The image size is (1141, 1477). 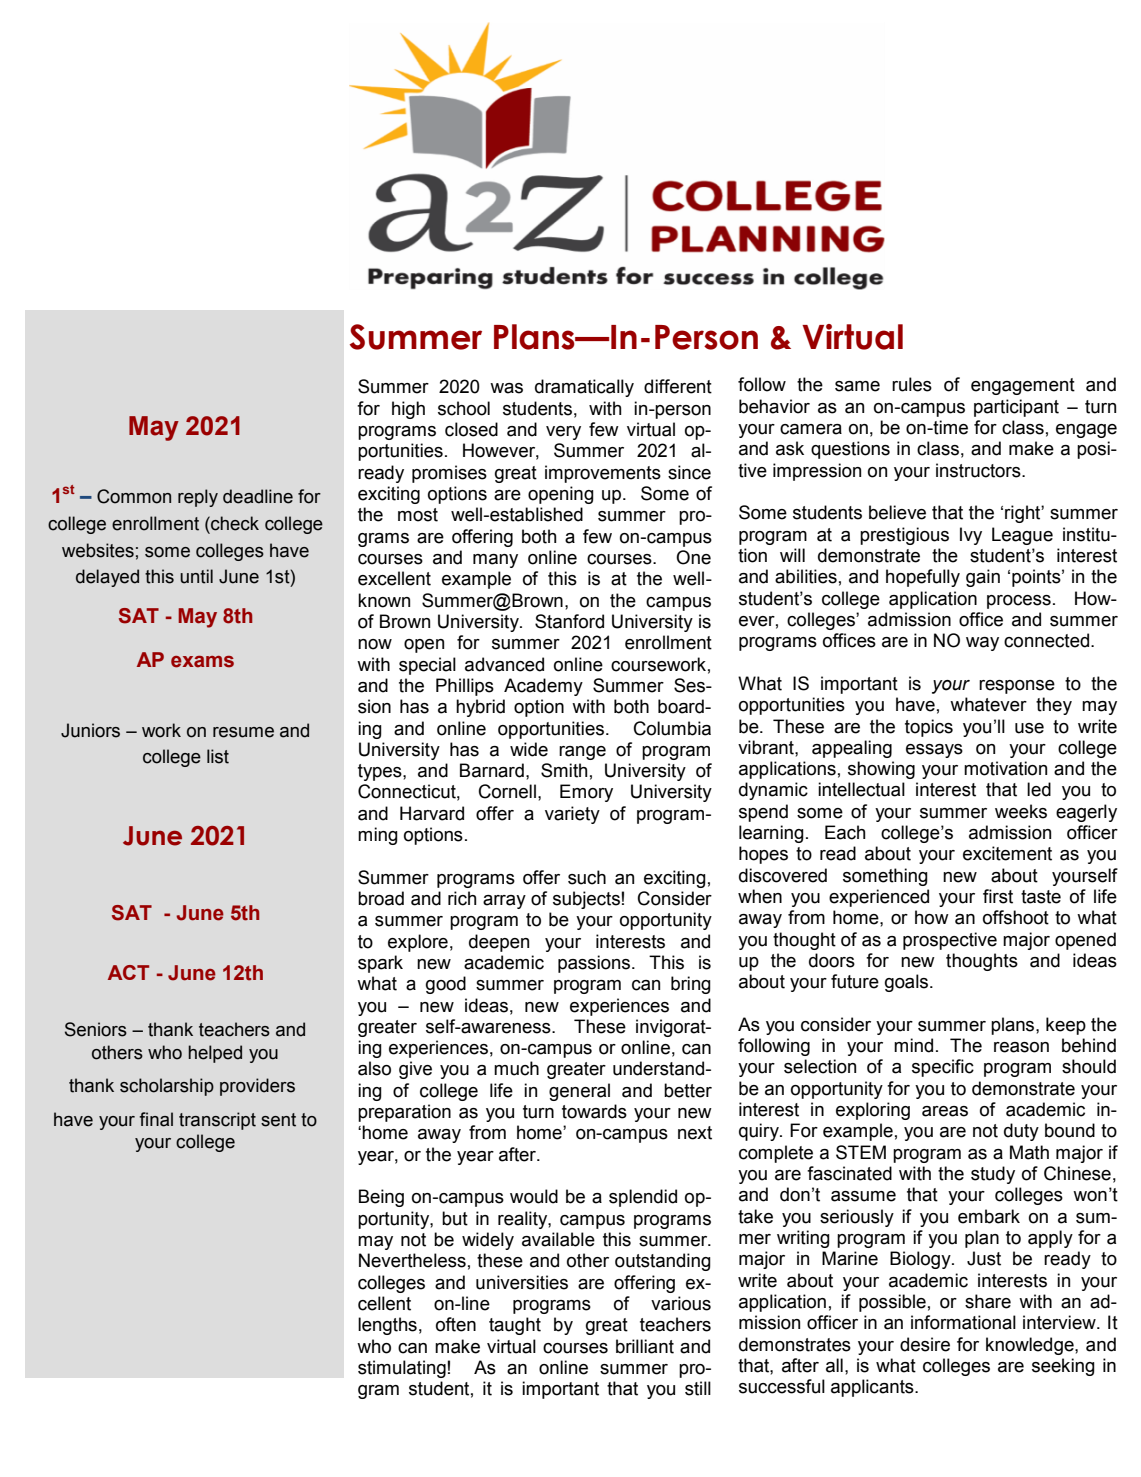 I want to click on desire, so click(x=925, y=1344).
